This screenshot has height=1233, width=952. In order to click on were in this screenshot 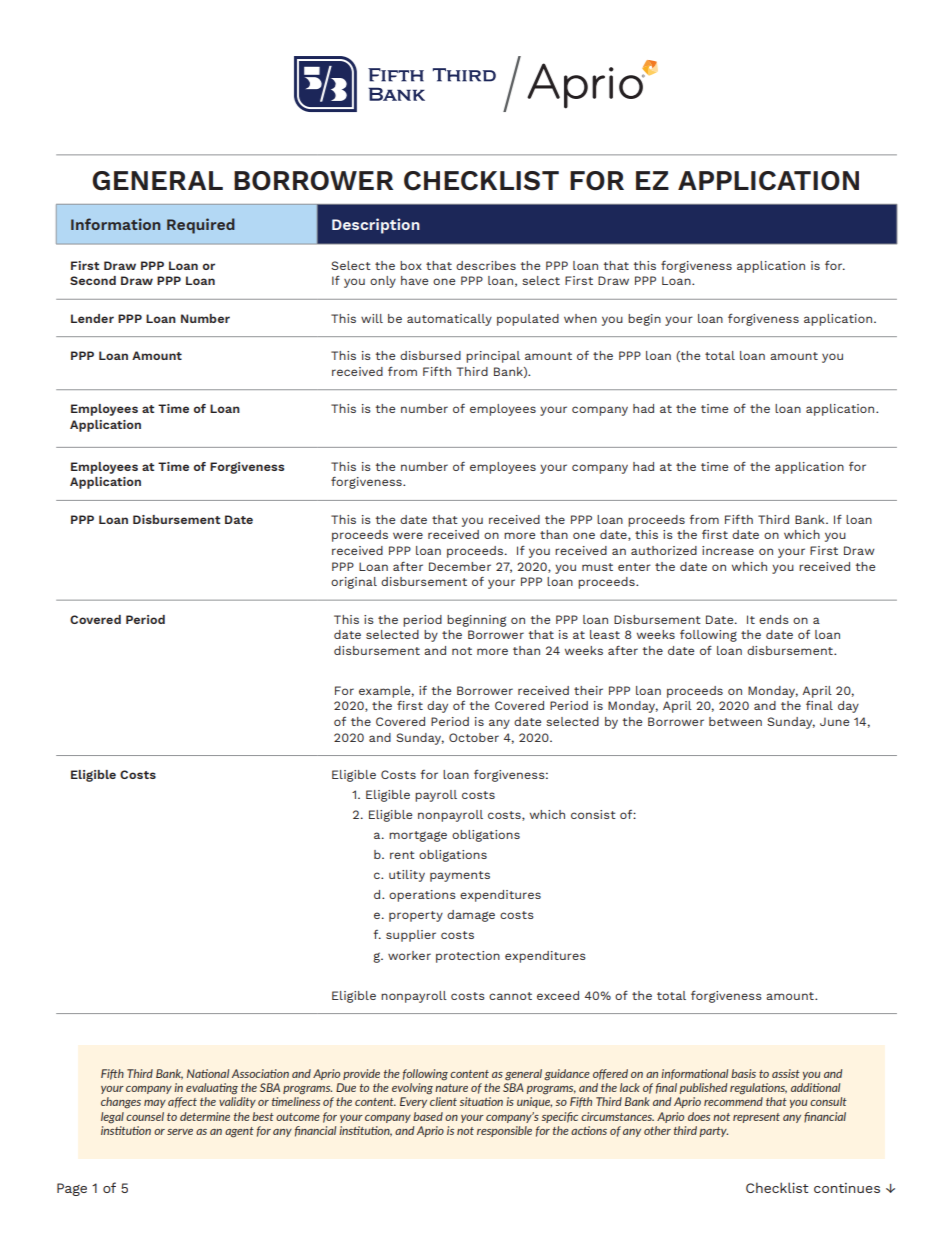, I will do `click(408, 535)`.
